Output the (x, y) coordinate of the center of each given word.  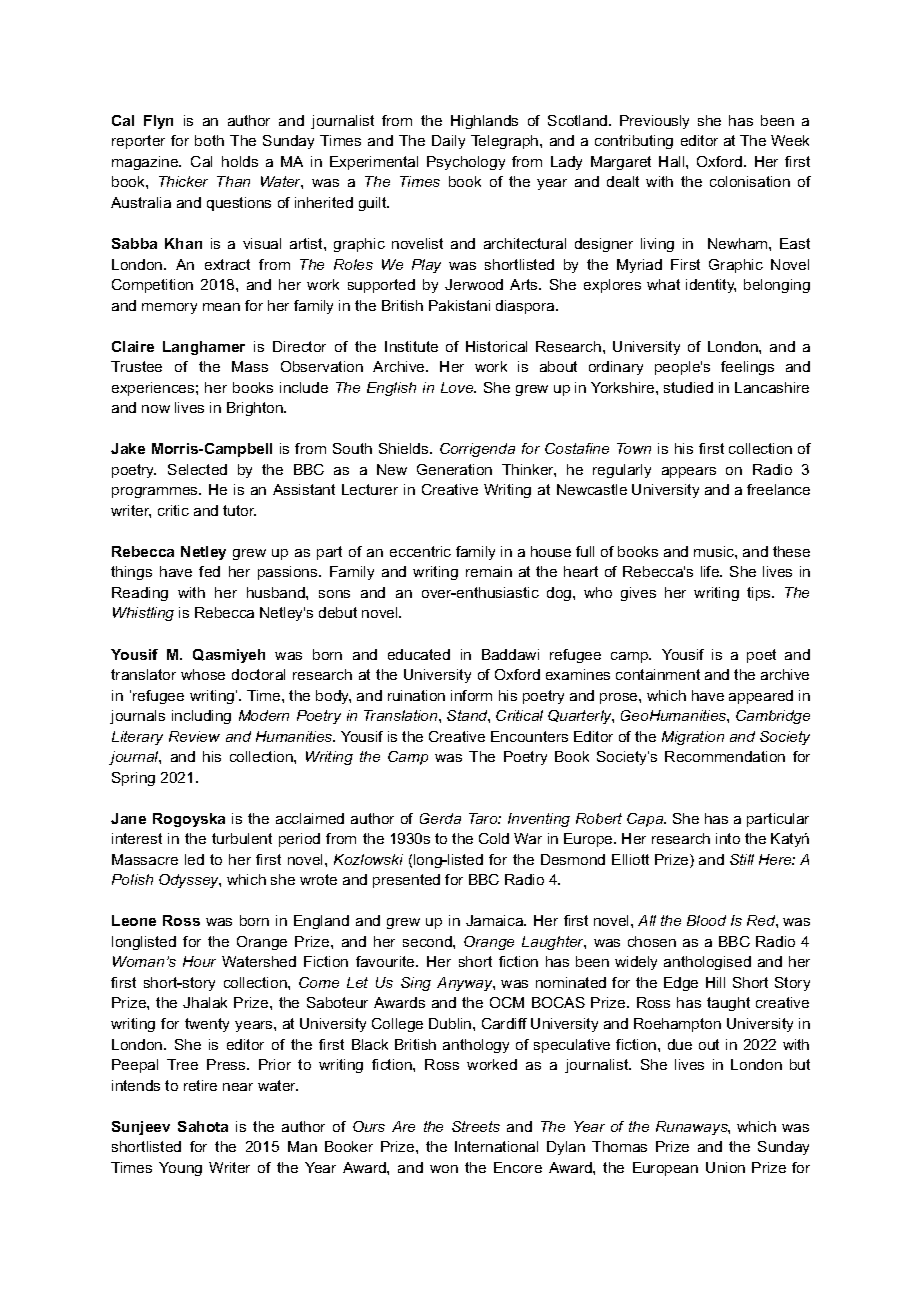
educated (419, 654)
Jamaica (496, 920)
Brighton (256, 409)
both (209, 140)
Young (180, 1169)
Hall (673, 161)
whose (203, 674)
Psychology (466, 163)
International (496, 1146)
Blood (706, 920)
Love (458, 387)
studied (688, 387)
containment (658, 674)
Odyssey (190, 881)
